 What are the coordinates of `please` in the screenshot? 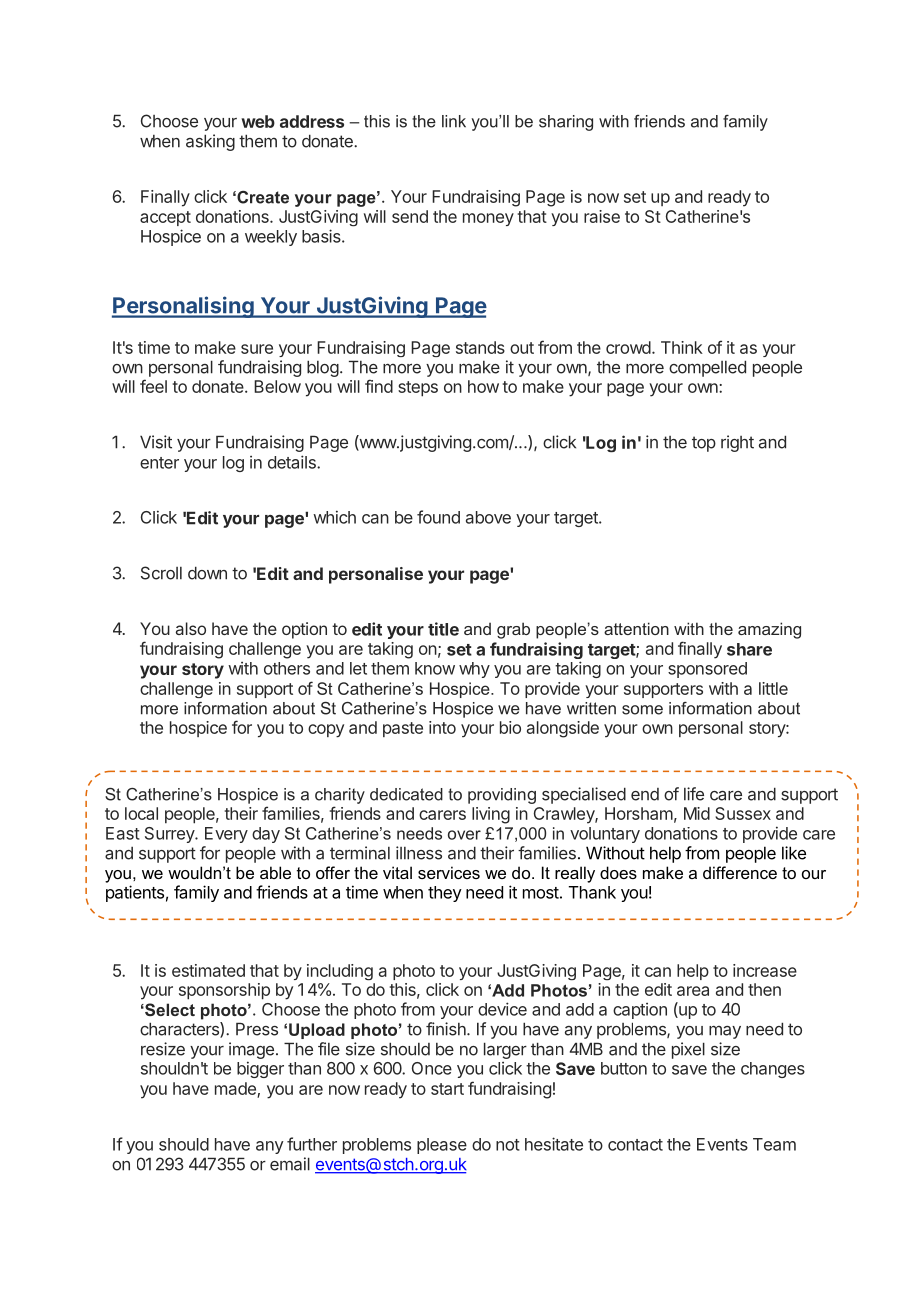 It's located at (442, 1146).
